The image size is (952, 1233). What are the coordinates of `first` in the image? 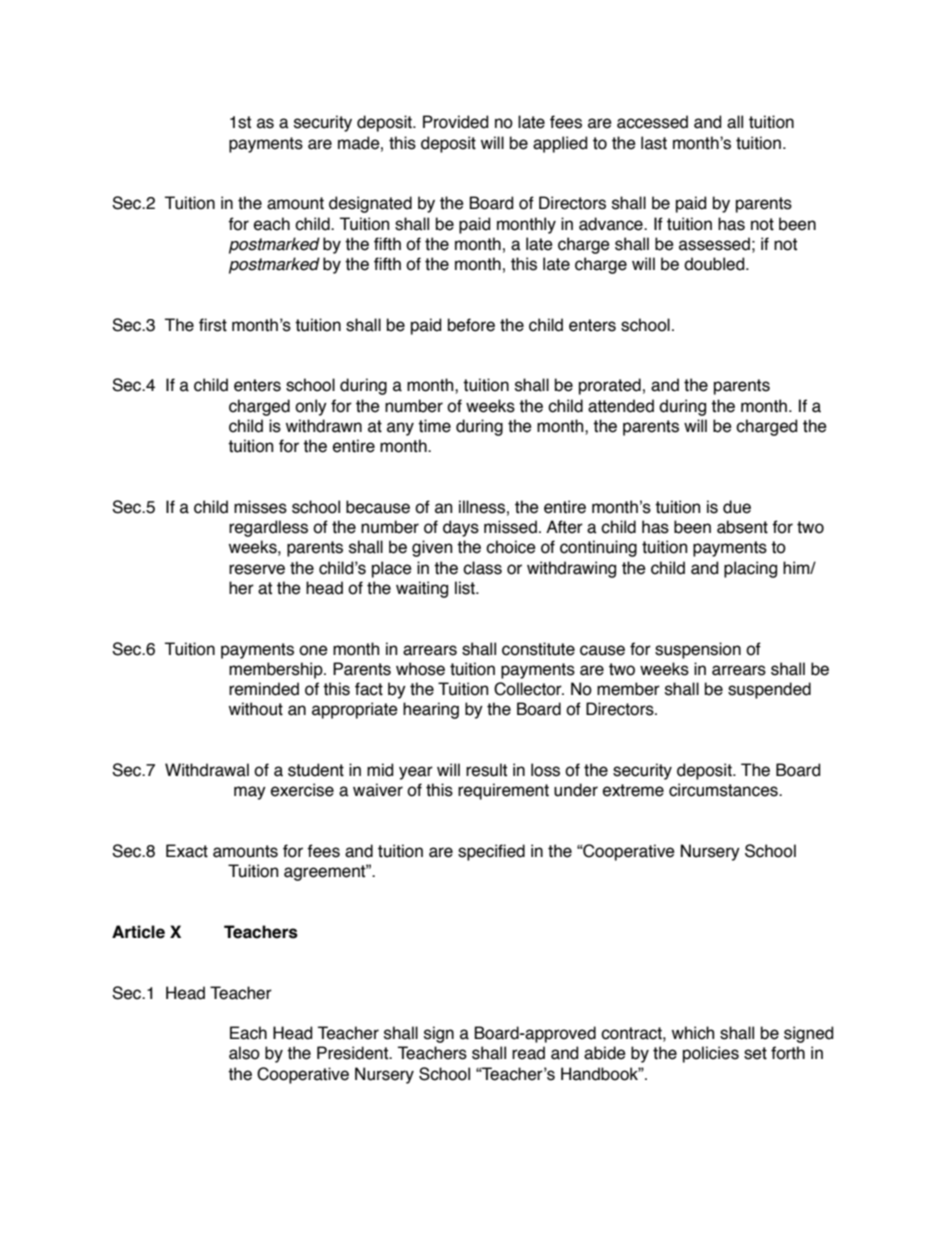 It's located at (213, 325).
